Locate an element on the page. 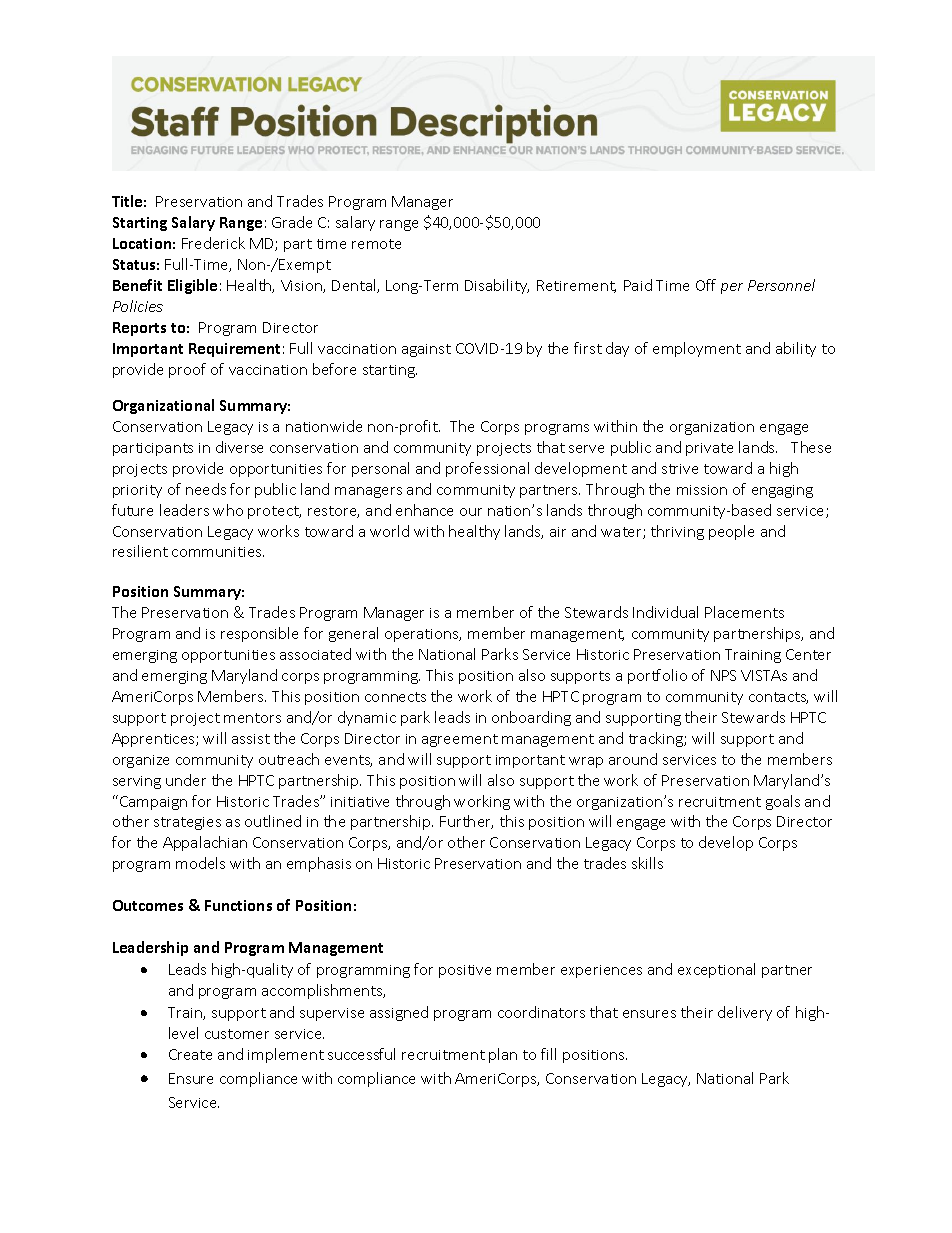 This document has width=952, height=1233. under is located at coordinates (186, 780).
